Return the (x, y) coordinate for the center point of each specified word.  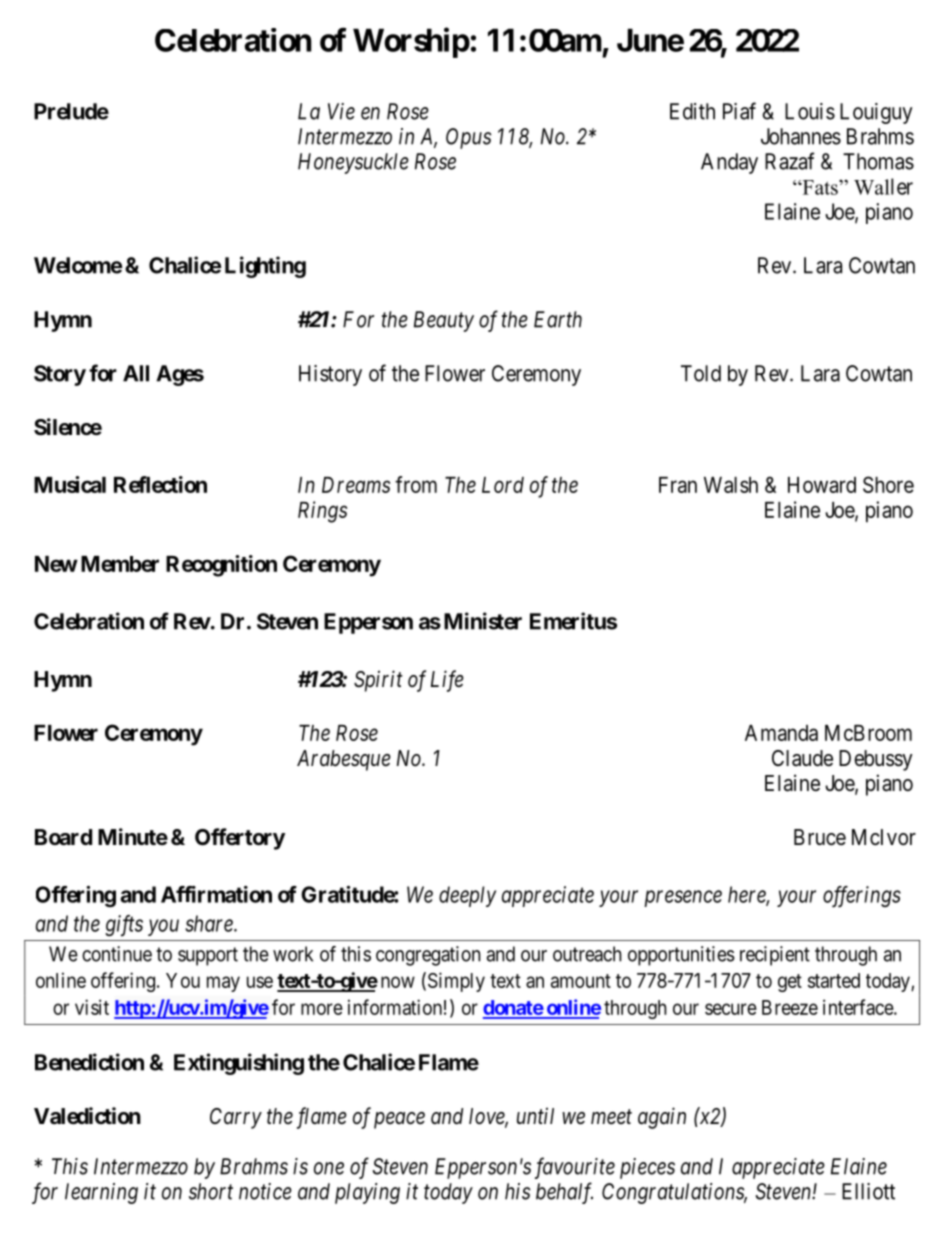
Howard (822, 485)
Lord (503, 485)
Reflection (160, 484)
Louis (810, 111)
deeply (467, 896)
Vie (341, 111)
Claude (802, 758)
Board (63, 837)
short (211, 1191)
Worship (411, 43)
